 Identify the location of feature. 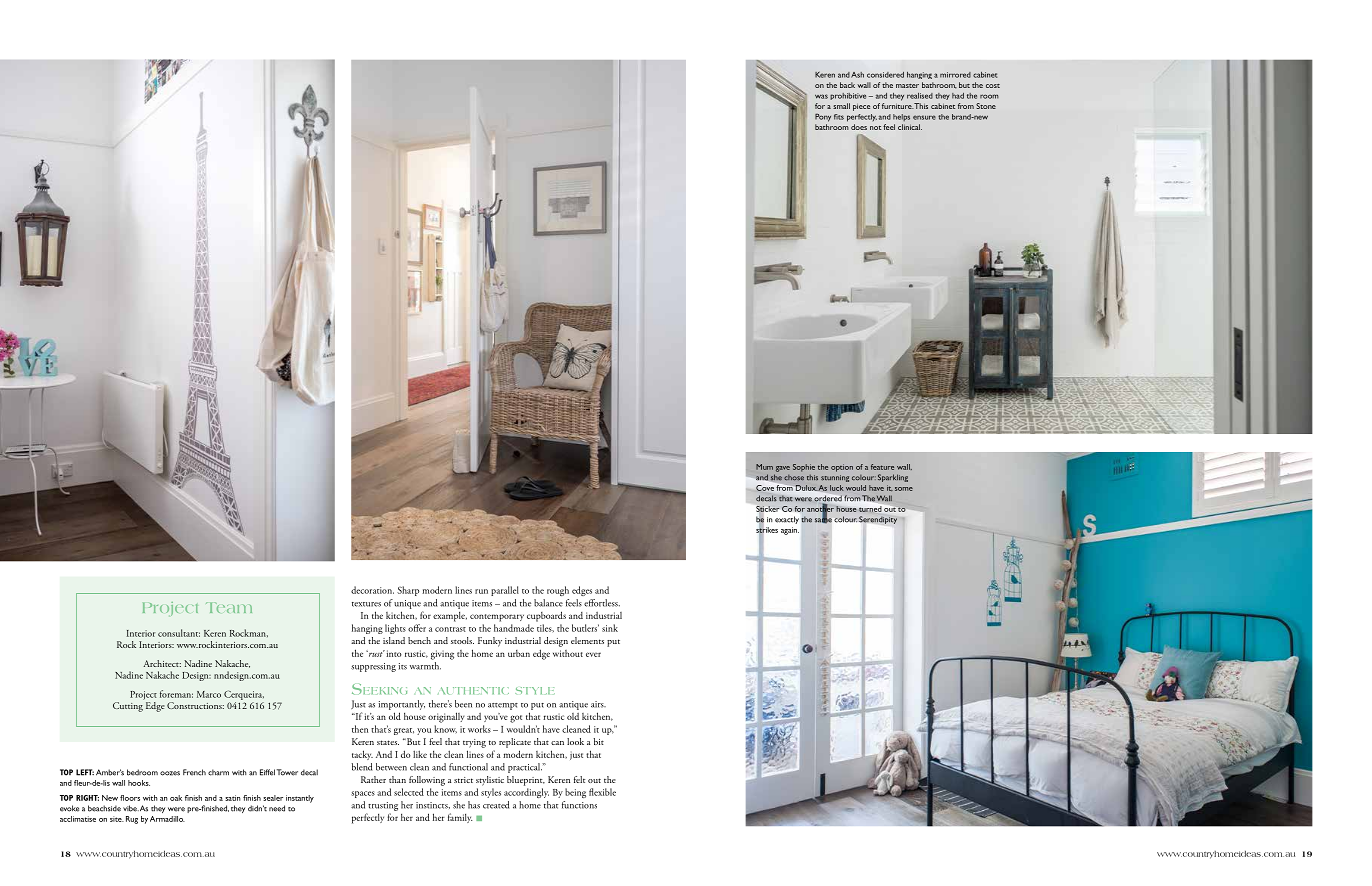
(882, 467).
